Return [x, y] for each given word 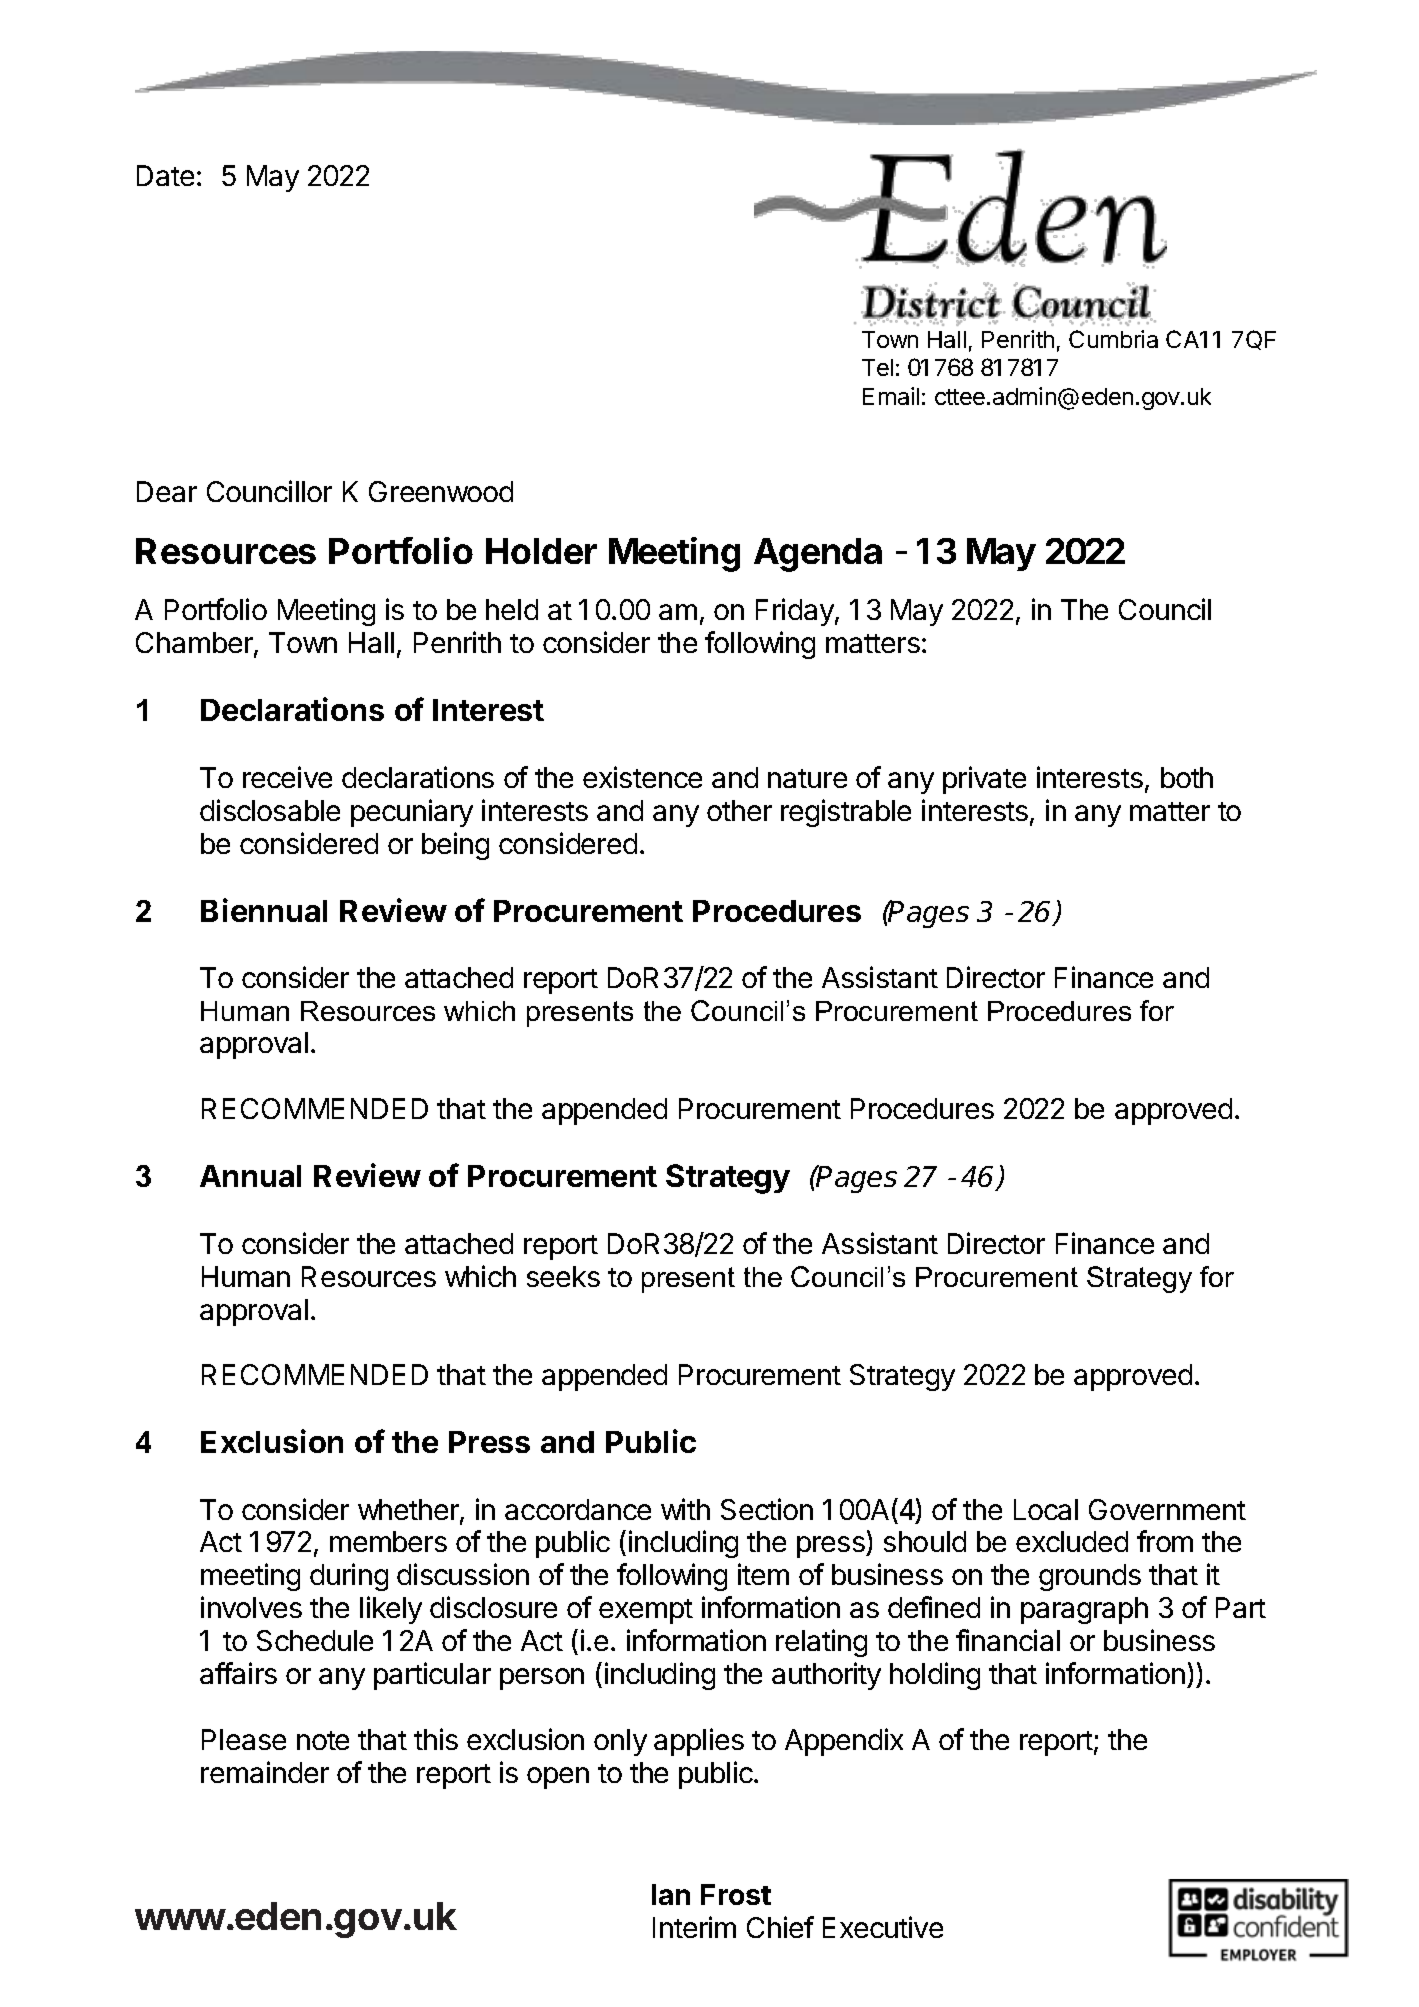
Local [1046, 1509]
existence [642, 777]
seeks [563, 1276]
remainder [265, 1772]
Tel [877, 367]
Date [165, 175]
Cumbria [1113, 339]
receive [287, 777]
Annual [250, 1176]
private [984, 780]
